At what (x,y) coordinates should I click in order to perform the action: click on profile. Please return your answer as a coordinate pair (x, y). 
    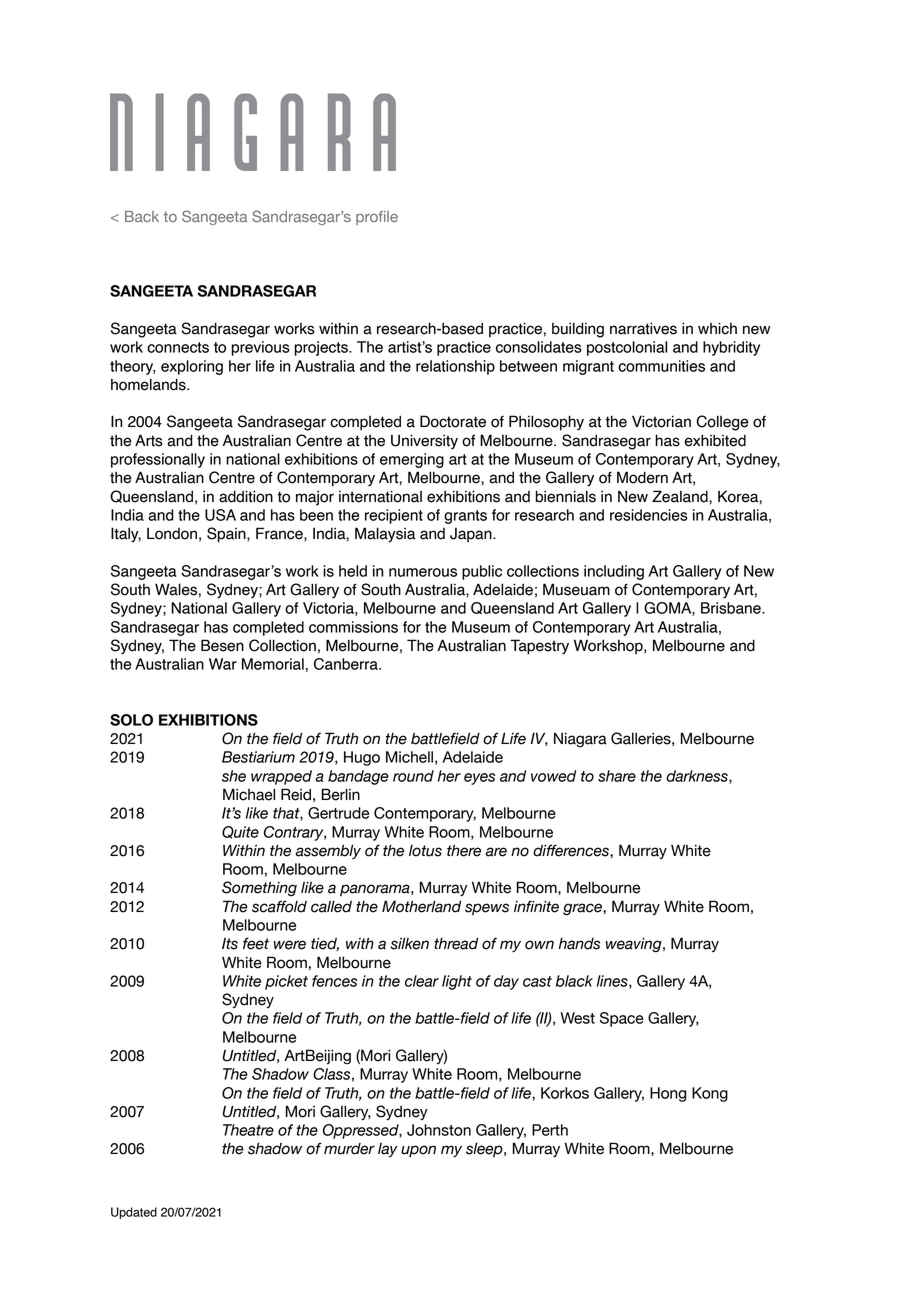
    Looking at the image, I should click on (377, 218).
